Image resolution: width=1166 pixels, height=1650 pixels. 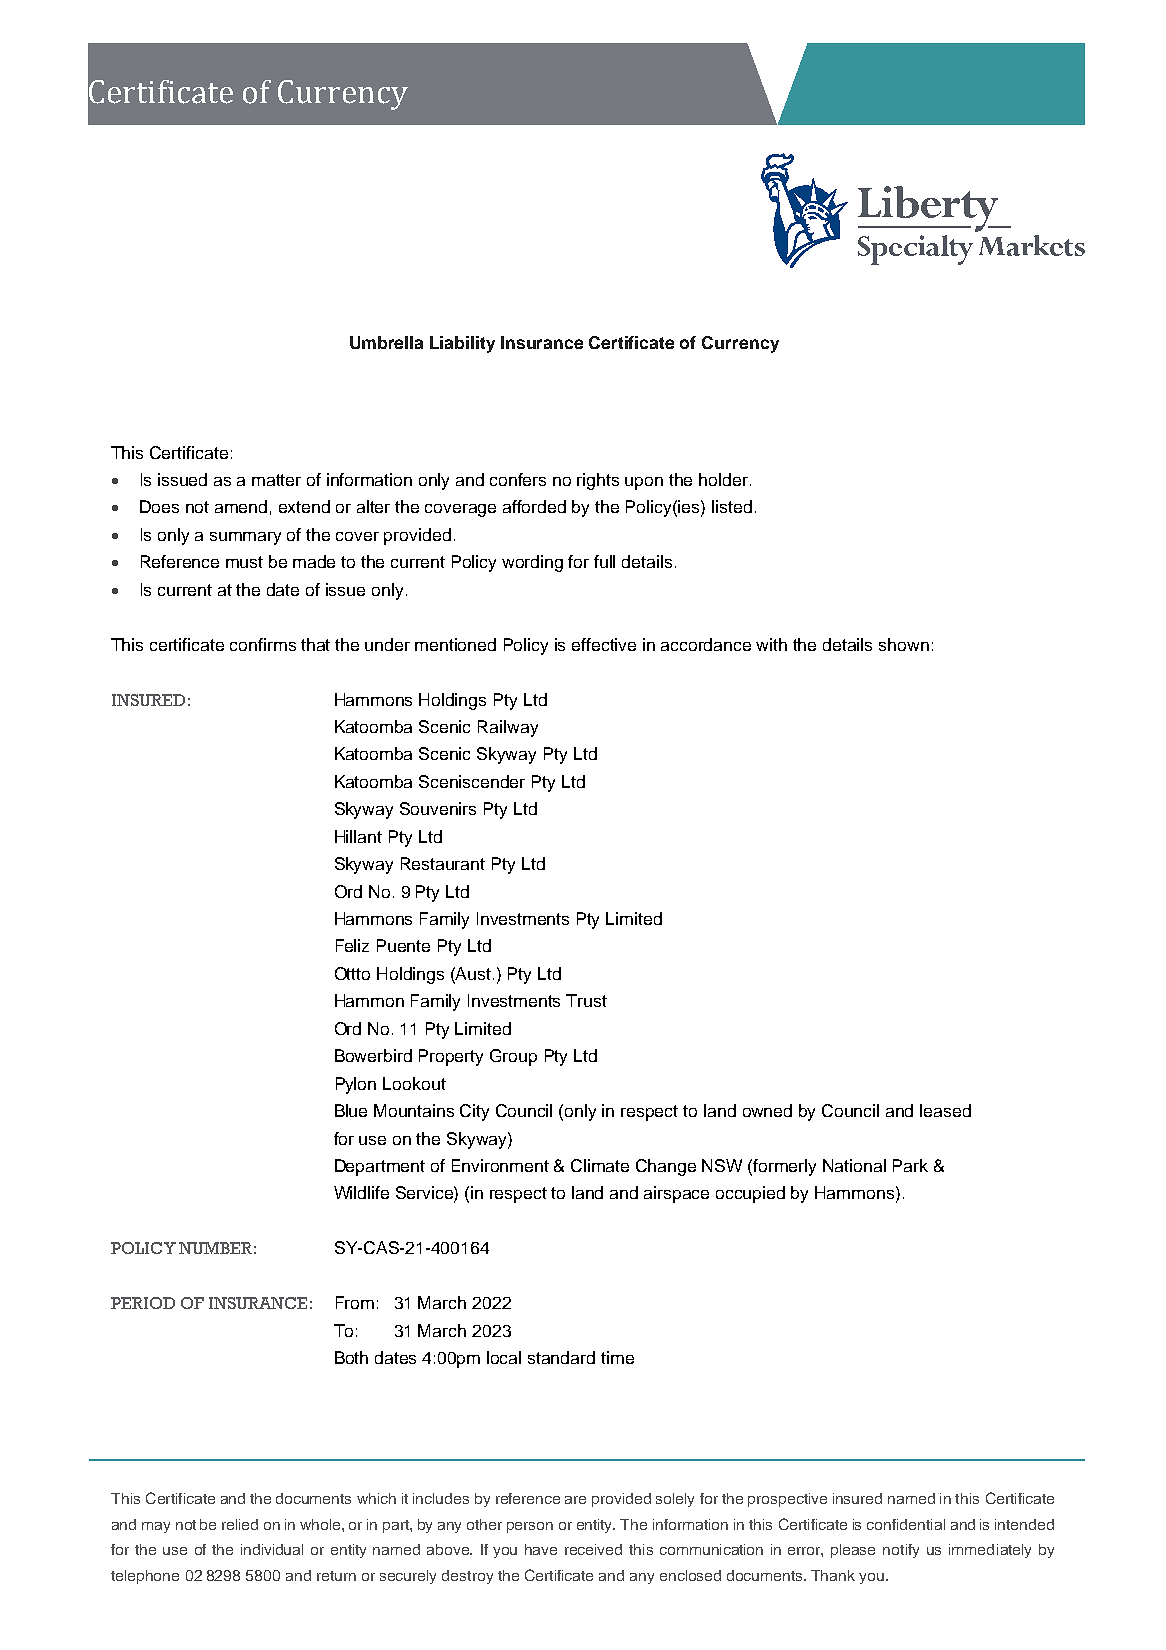 I want to click on notify, so click(x=901, y=1551).
